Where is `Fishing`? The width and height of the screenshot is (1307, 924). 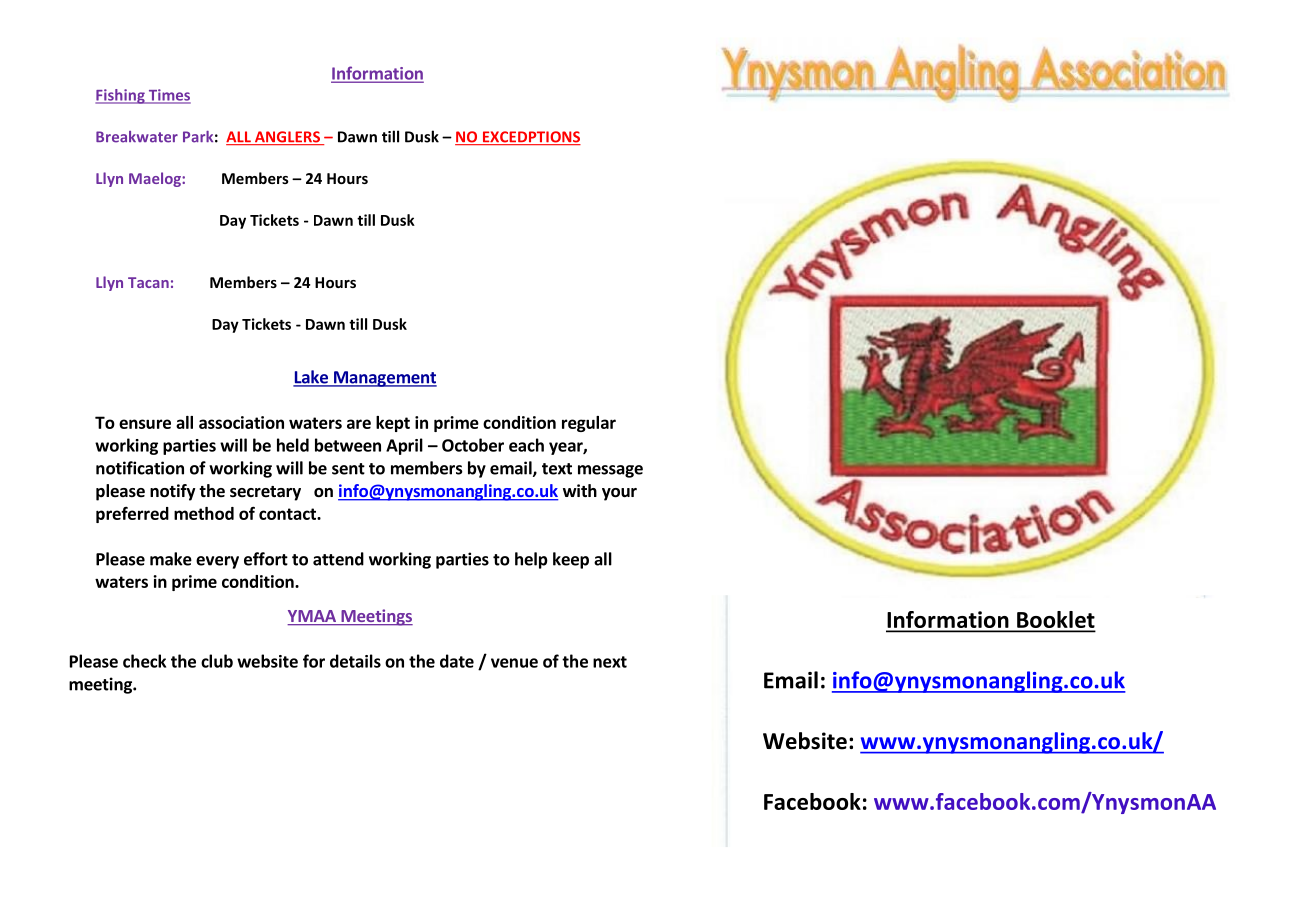 Fishing is located at coordinates (121, 96).
